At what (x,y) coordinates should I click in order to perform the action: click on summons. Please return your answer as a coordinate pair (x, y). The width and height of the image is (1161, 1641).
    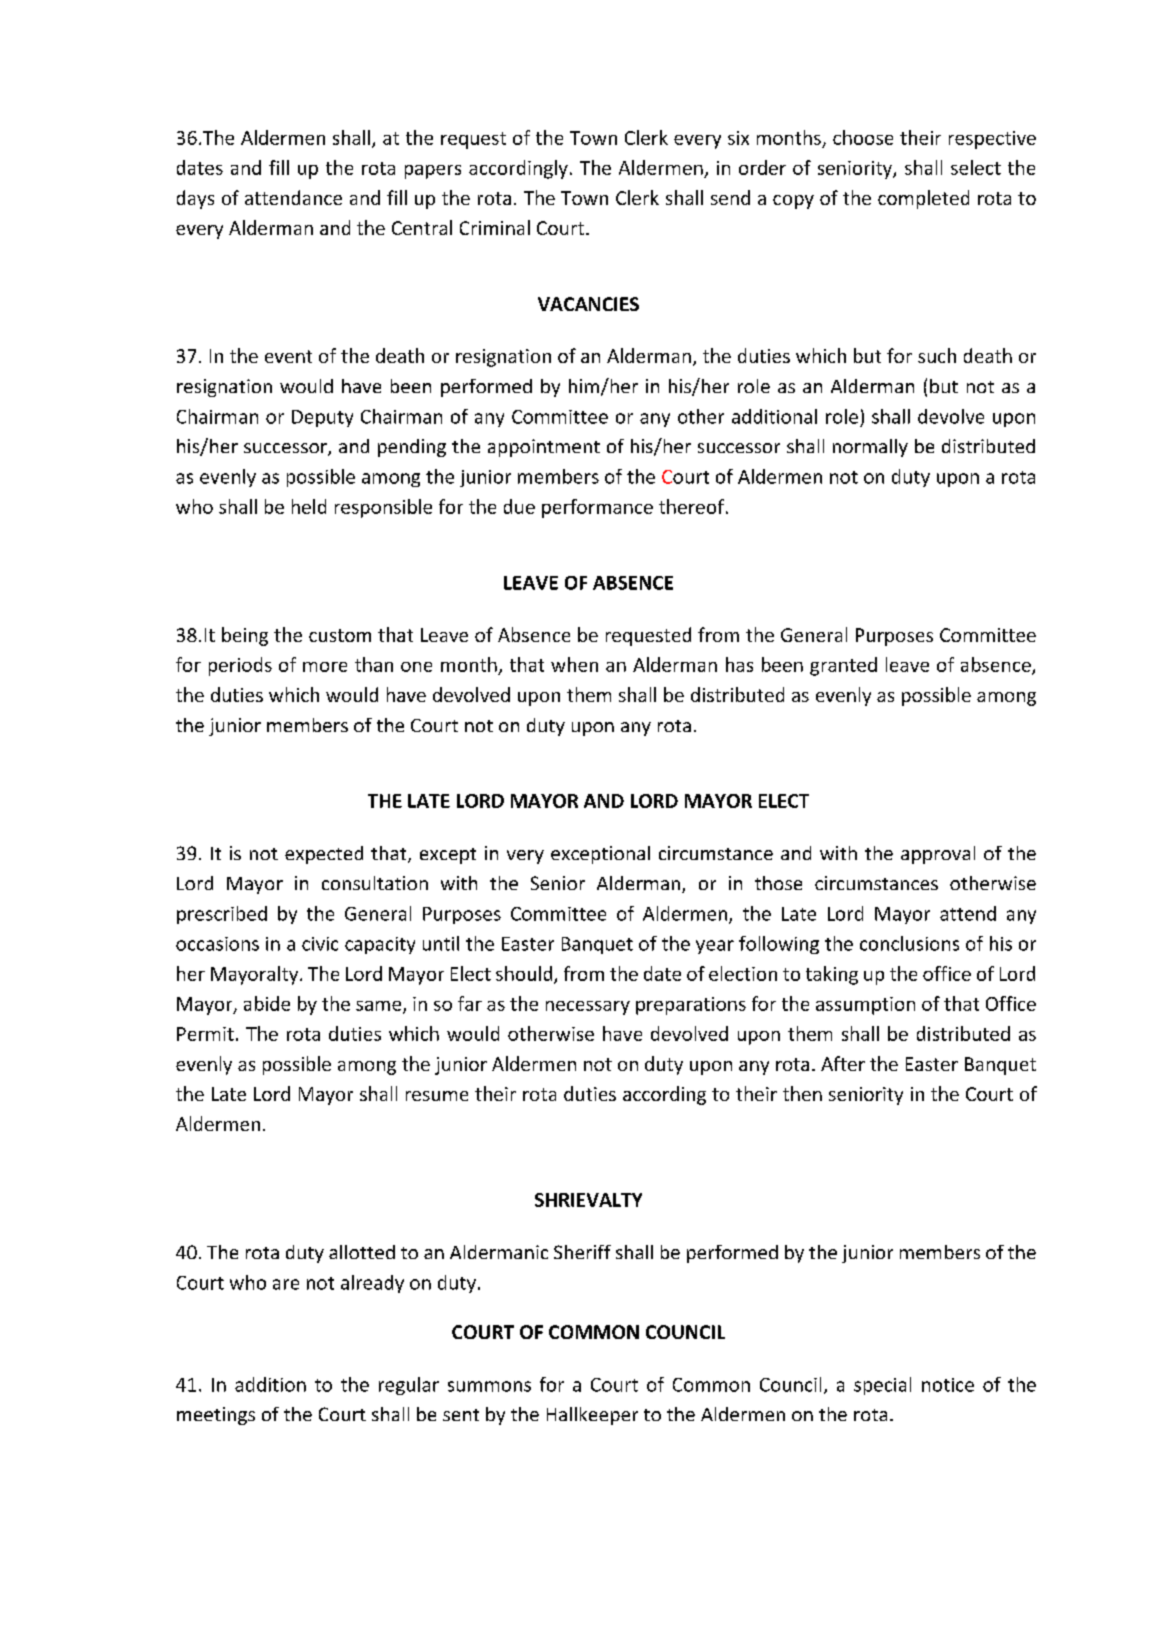
    Looking at the image, I should click on (489, 1386).
